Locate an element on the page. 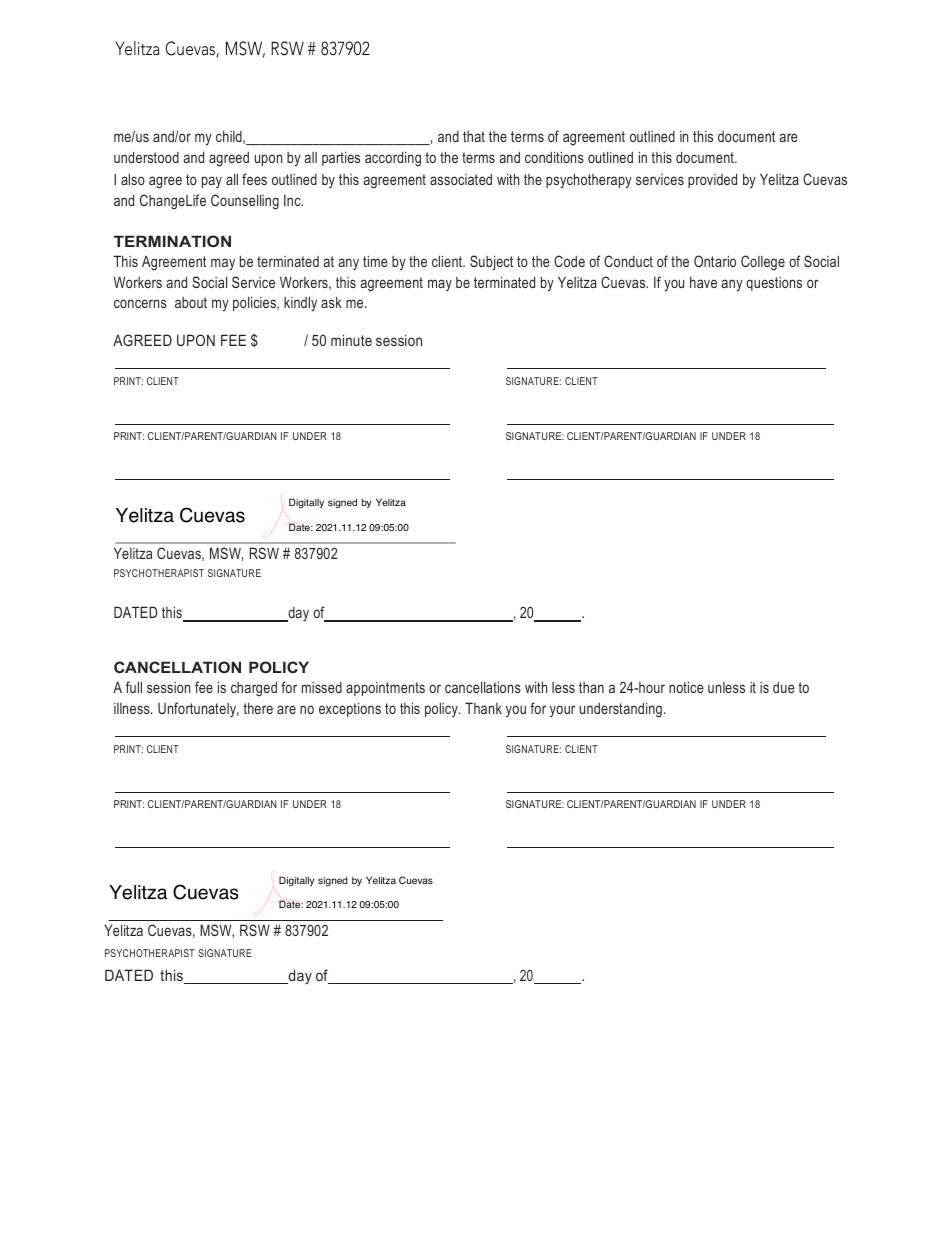 This image has height=1233, width=952. full is located at coordinates (134, 687).
